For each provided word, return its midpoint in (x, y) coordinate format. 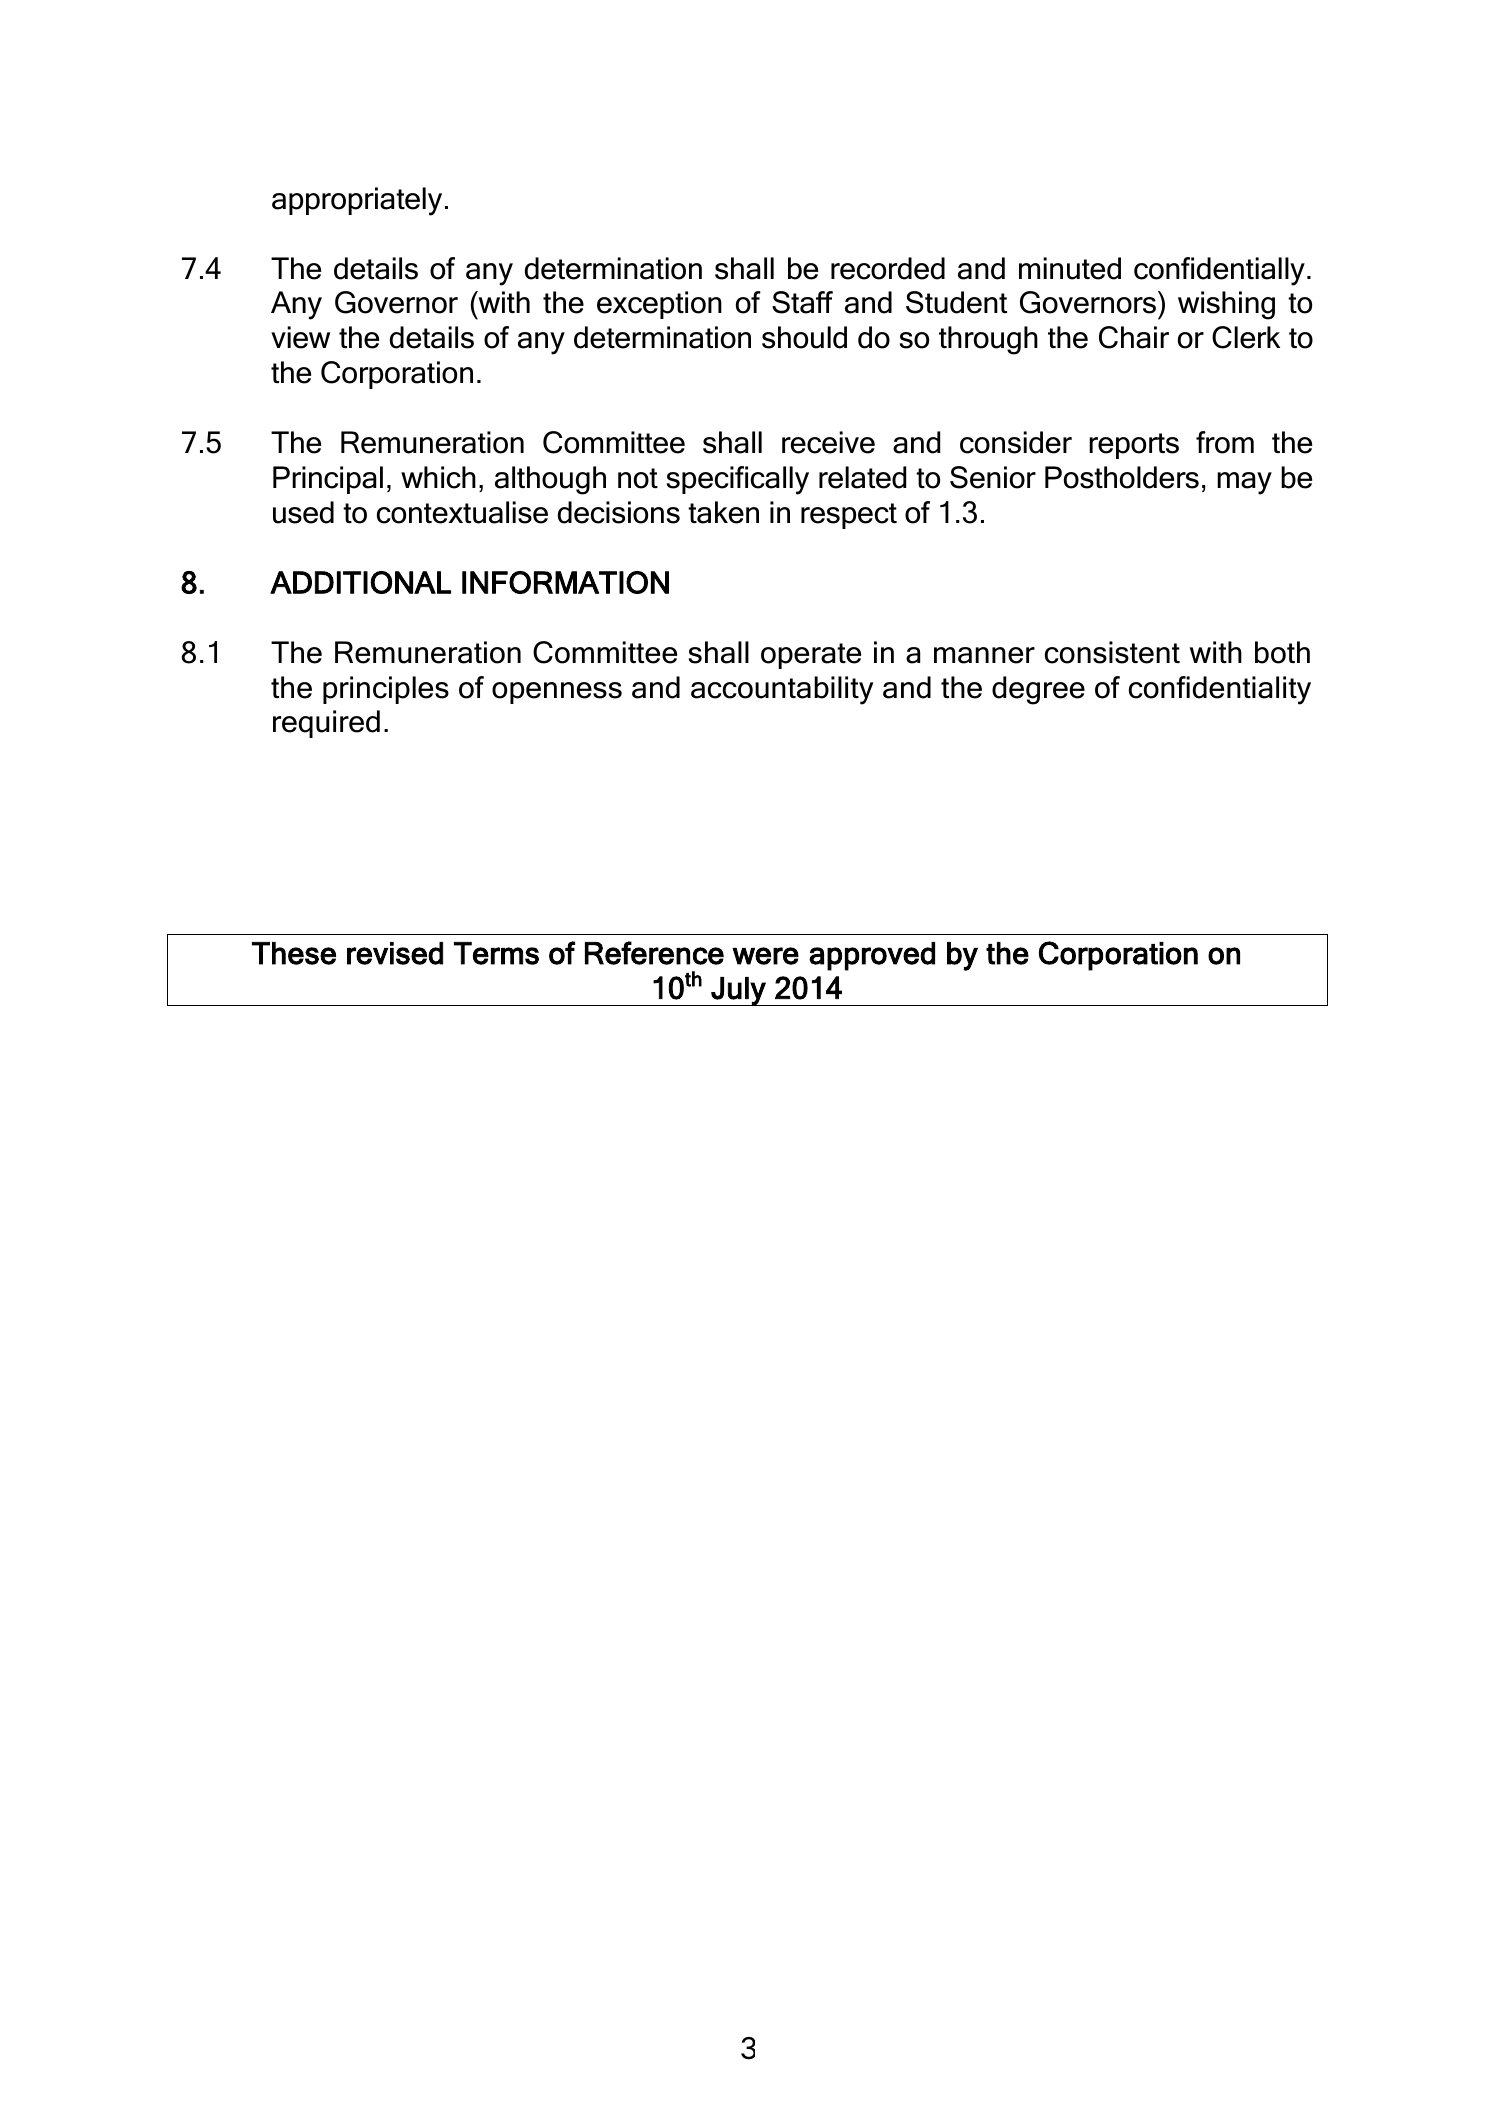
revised (395, 953)
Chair (1134, 337)
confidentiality (1220, 690)
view (300, 337)
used (303, 512)
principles (386, 690)
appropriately (357, 201)
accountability (782, 690)
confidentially (1219, 271)
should (804, 337)
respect (849, 516)
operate (811, 656)
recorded (888, 268)
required (326, 724)
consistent (1112, 652)
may (1244, 483)
